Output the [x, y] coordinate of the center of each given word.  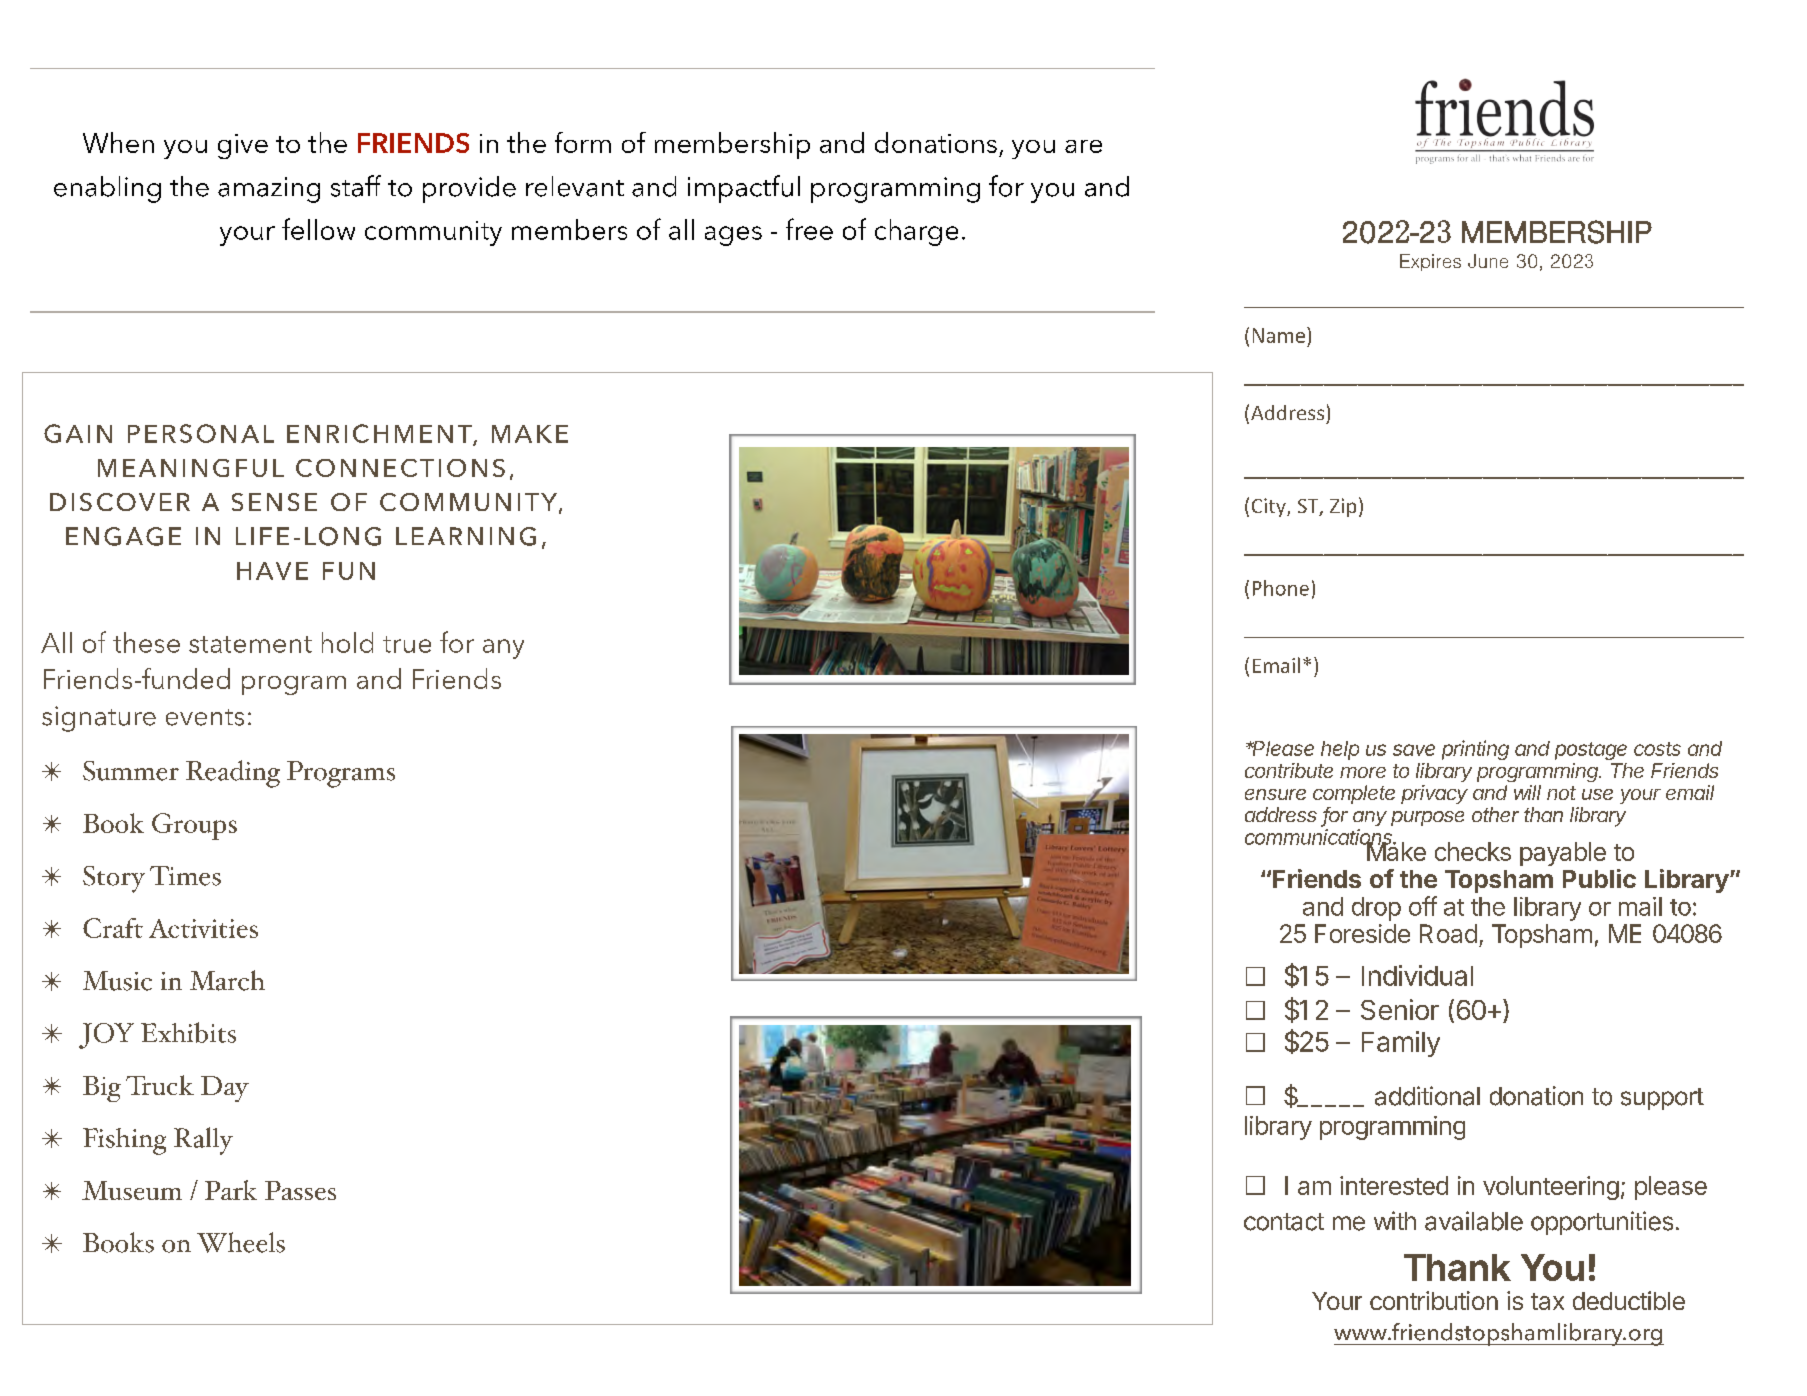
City [1270, 507]
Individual [1417, 975]
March [227, 980]
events [205, 717]
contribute [1289, 770]
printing [1475, 750]
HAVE [272, 571]
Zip [1343, 507]
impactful [744, 189]
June [1488, 261]
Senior [1400, 1009]
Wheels [241, 1242]
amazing [269, 190]
